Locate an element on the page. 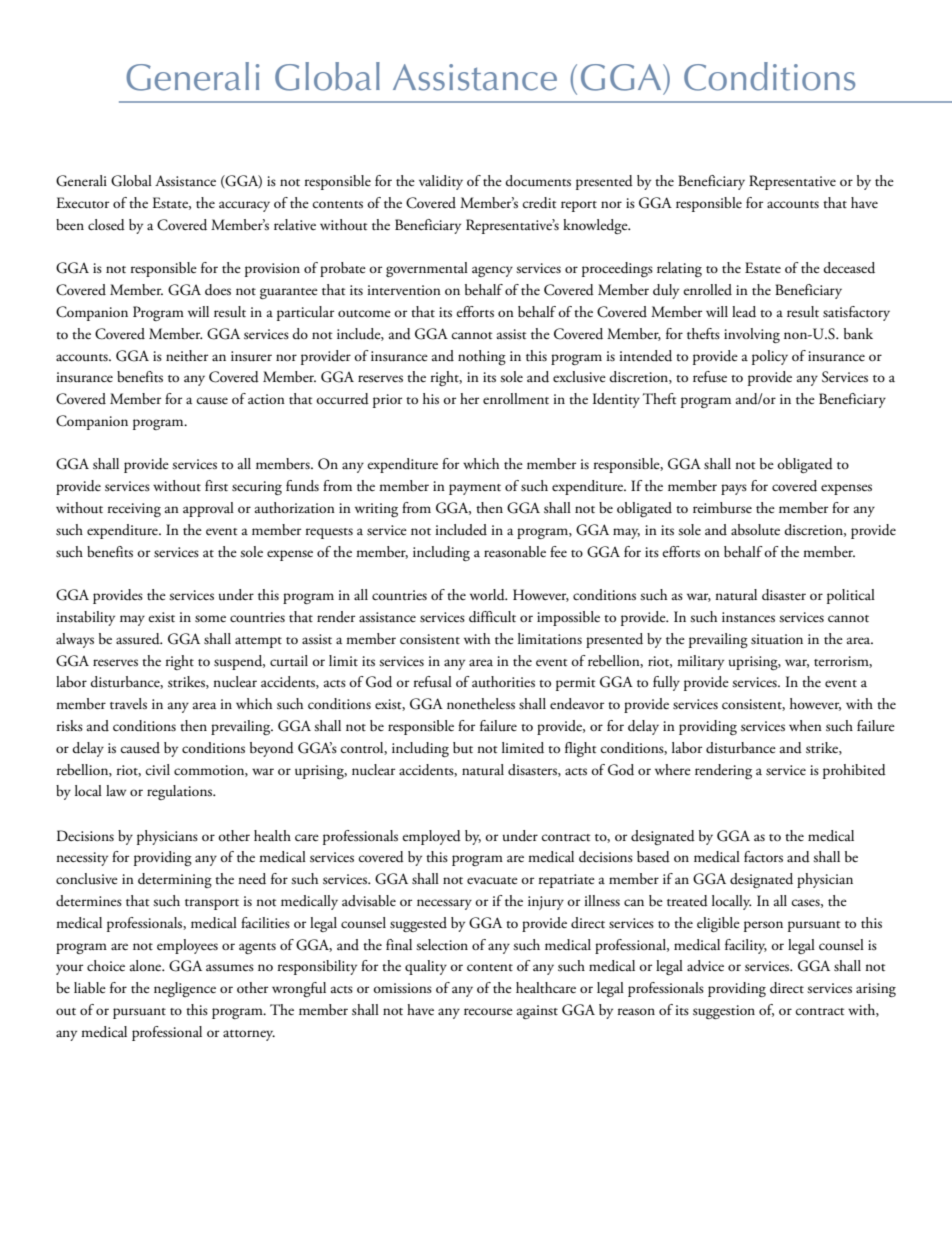 The height and width of the document is (1233, 952). negligence is located at coordinates (185, 989).
